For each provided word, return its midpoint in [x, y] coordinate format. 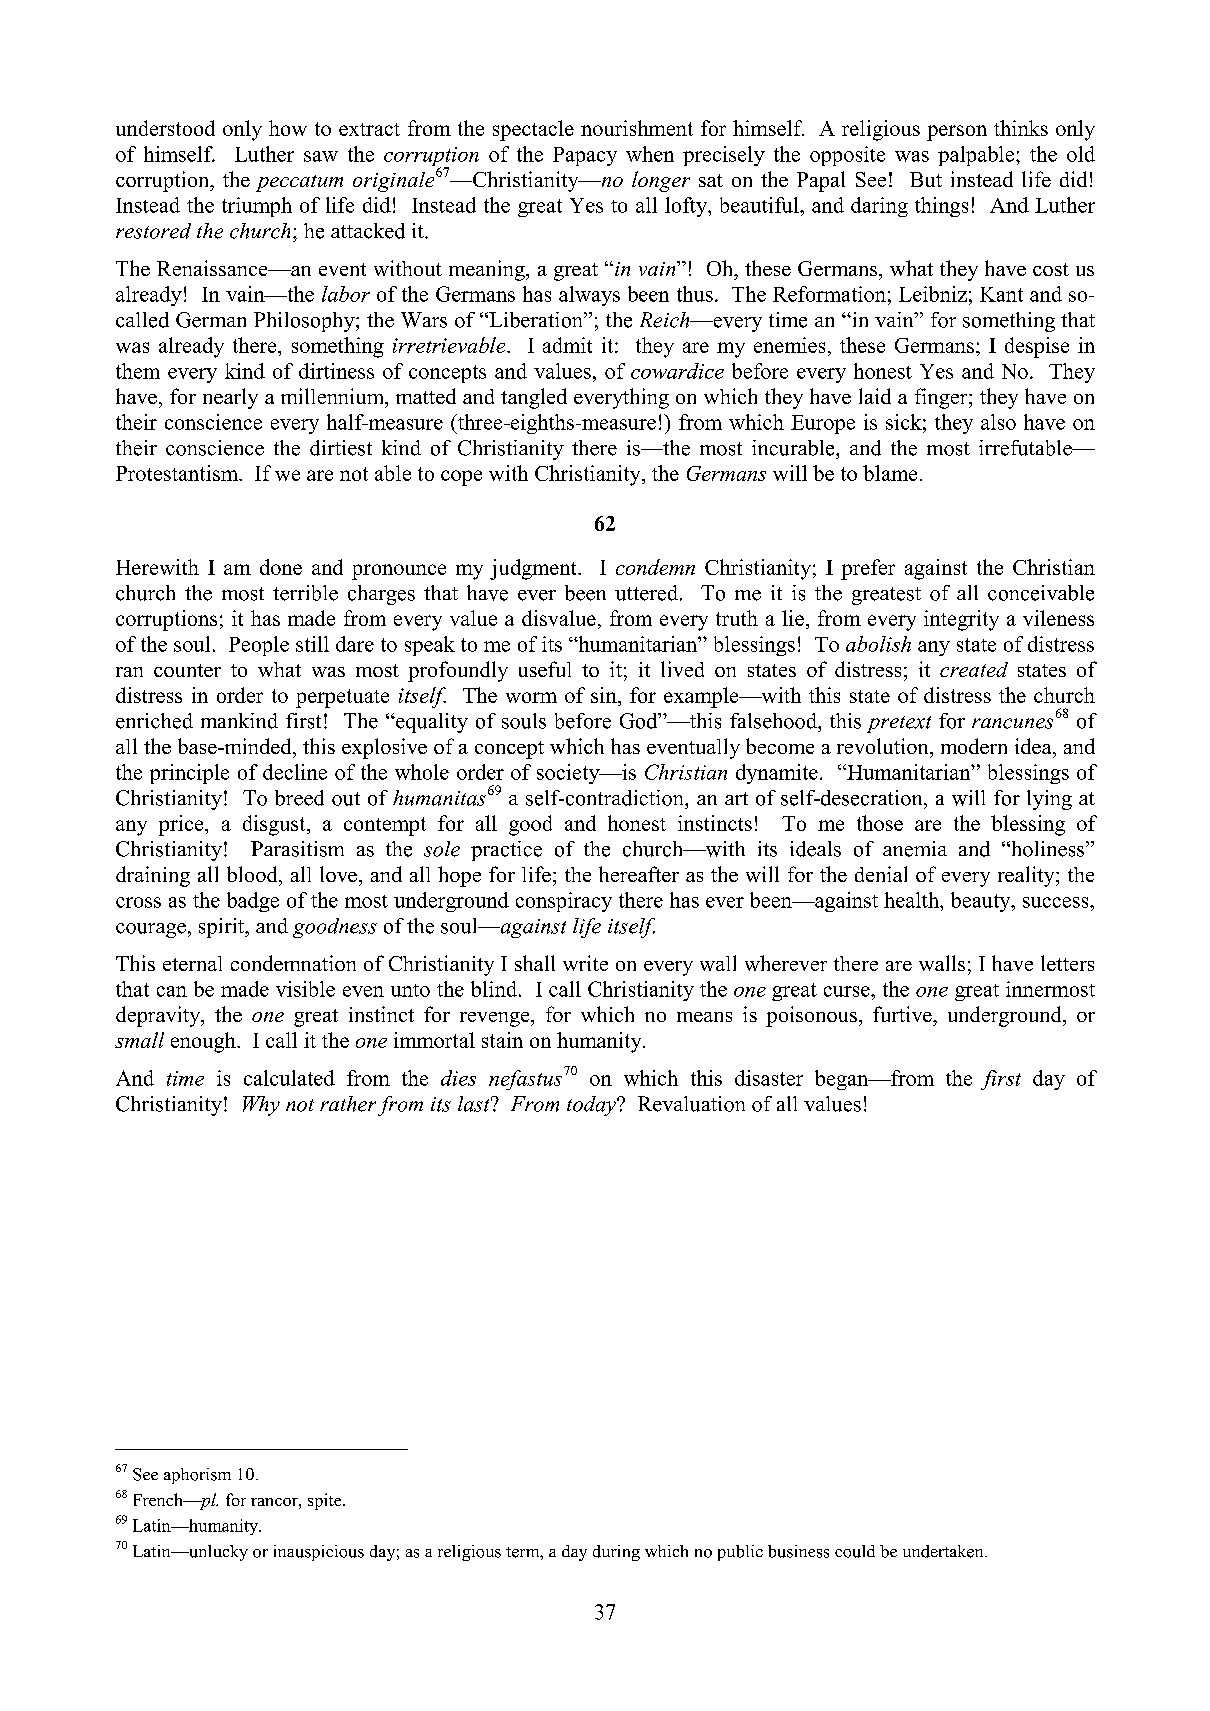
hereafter [639, 874]
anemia [915, 849]
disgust [275, 825]
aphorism [197, 1476]
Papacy [585, 156]
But [926, 179]
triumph [257, 207]
